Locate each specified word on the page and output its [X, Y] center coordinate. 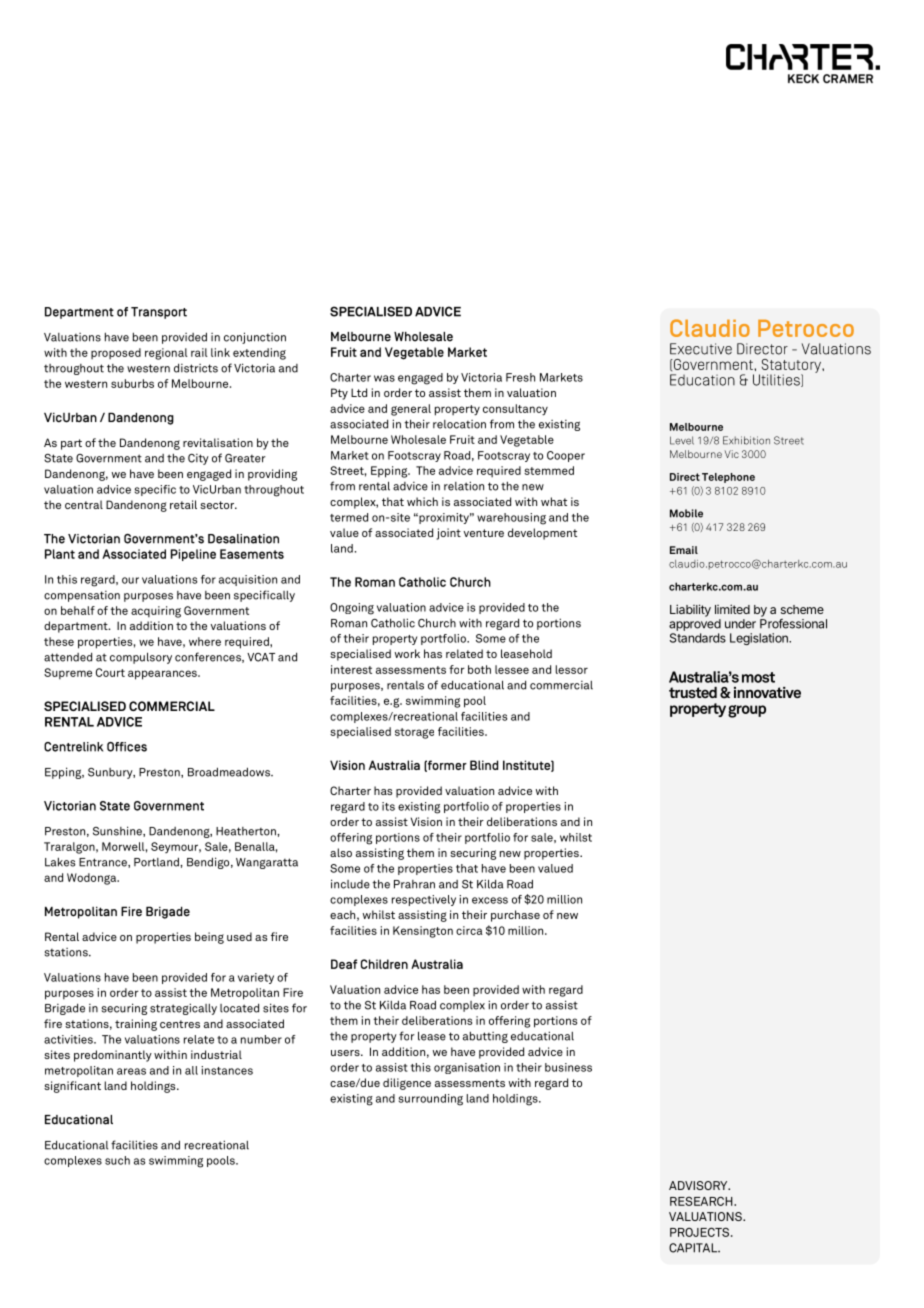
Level [682, 440]
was [384, 378]
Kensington [423, 932]
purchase [515, 916]
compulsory [141, 658]
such [117, 1160]
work [407, 653]
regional [166, 354]
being [209, 938]
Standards [698, 638]
